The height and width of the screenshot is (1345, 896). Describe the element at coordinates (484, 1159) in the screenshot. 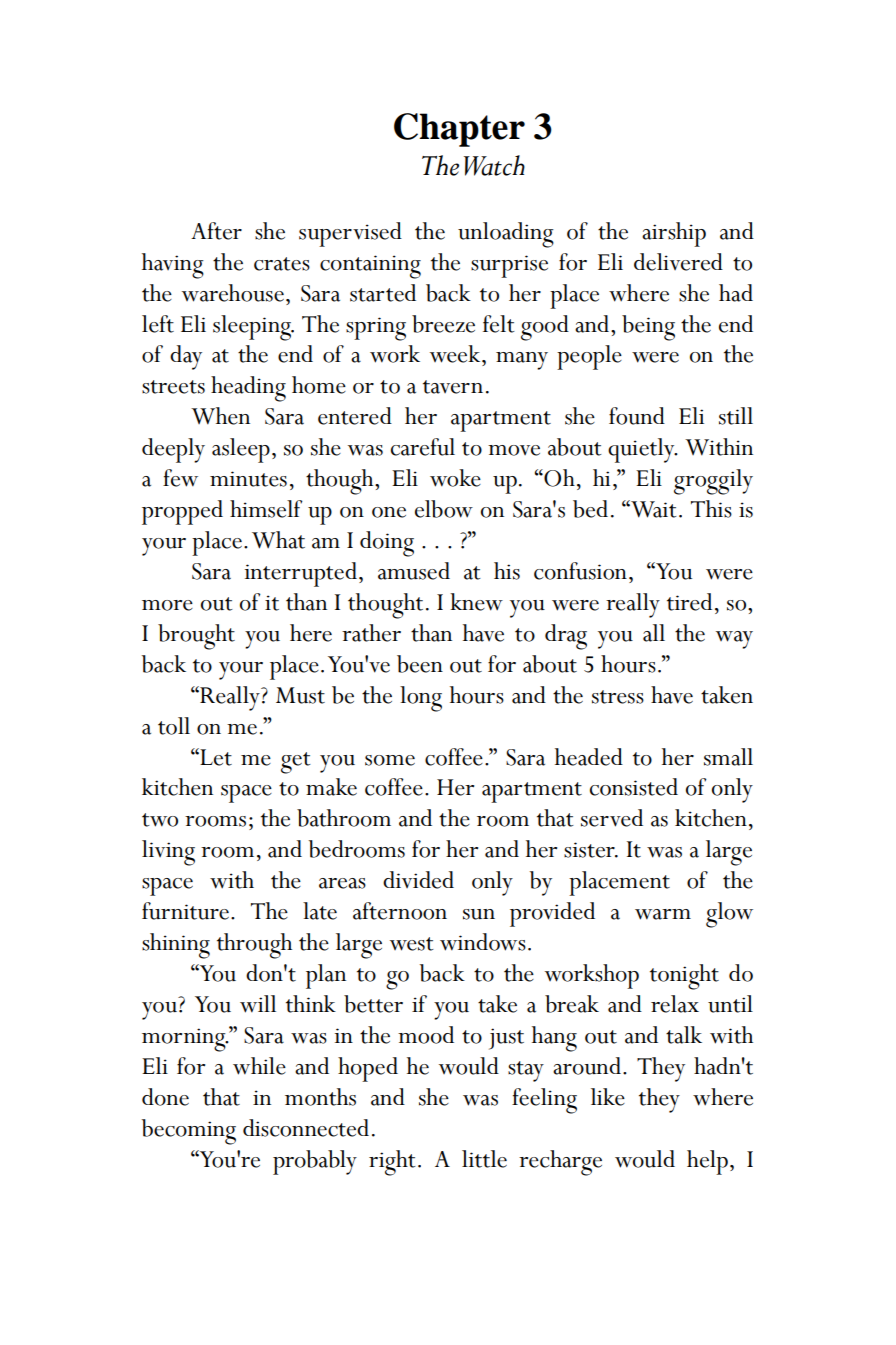

I see `little` at that location.
